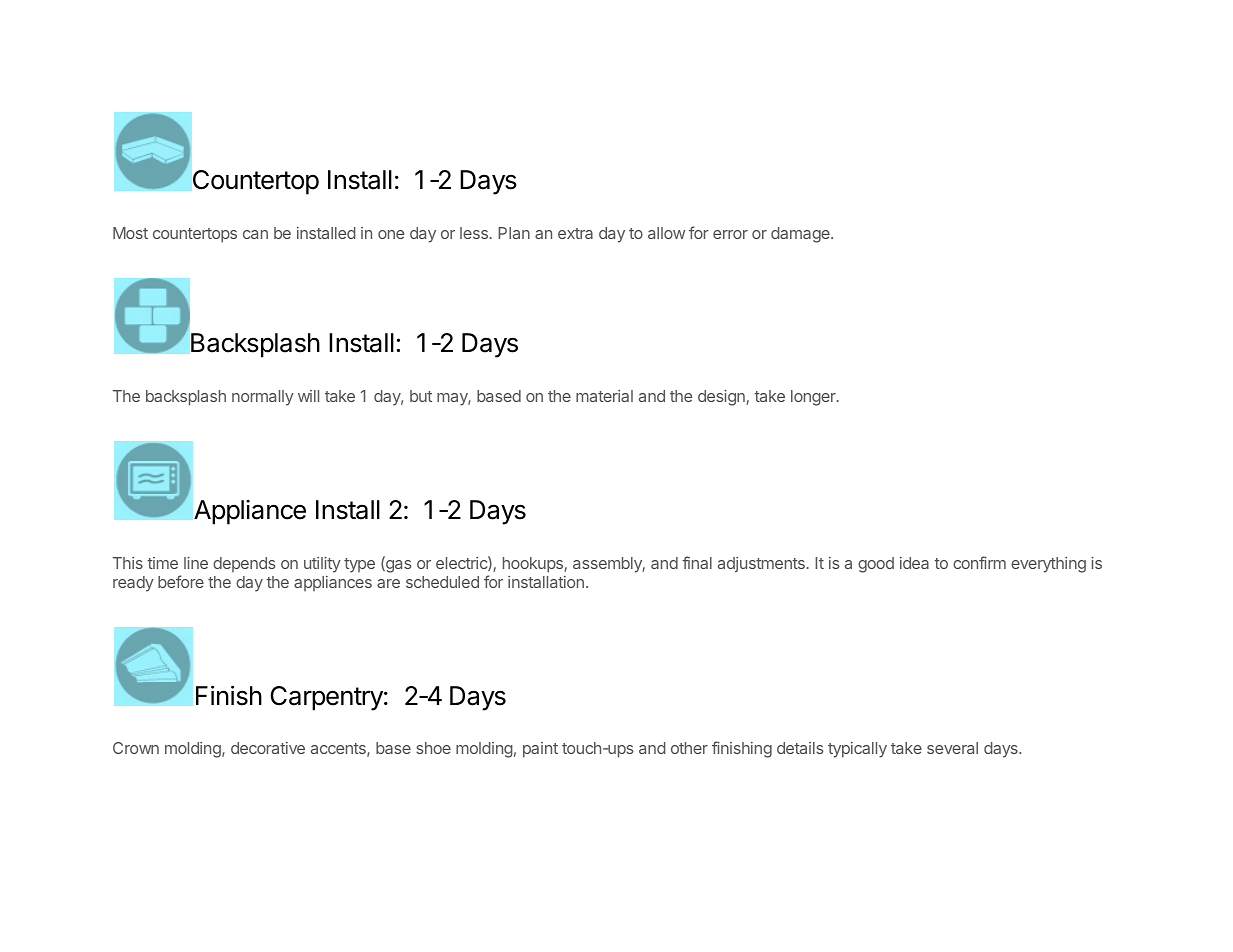 This document has height=952, width=1233. What do you see at coordinates (952, 748) in the document?
I see `several` at bounding box center [952, 748].
